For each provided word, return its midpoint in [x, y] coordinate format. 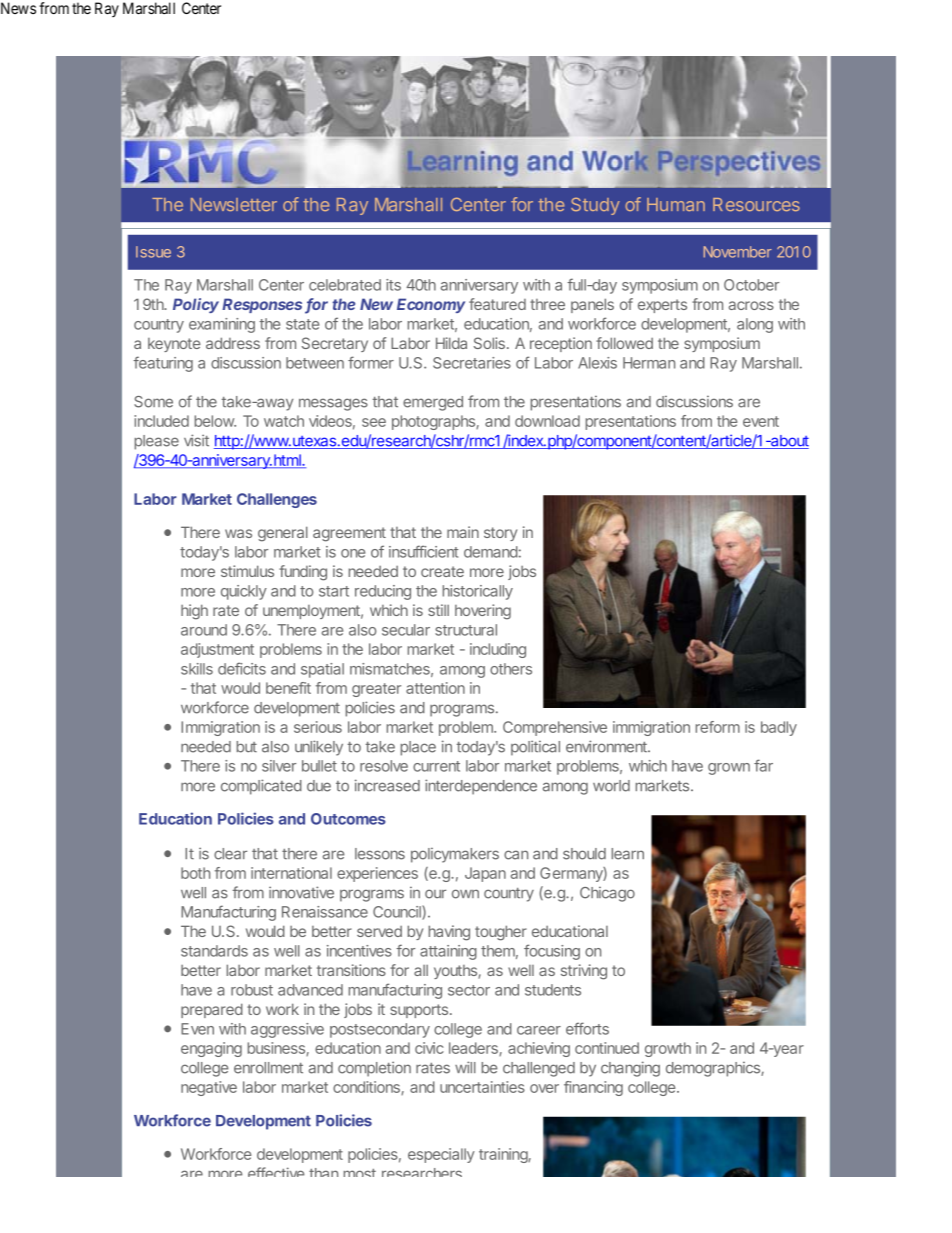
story [500, 534]
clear [230, 854]
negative [209, 1088]
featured [497, 304]
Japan [485, 874]
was [238, 533]
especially [441, 1155]
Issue [153, 252]
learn [628, 854]
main [463, 532]
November [738, 252]
